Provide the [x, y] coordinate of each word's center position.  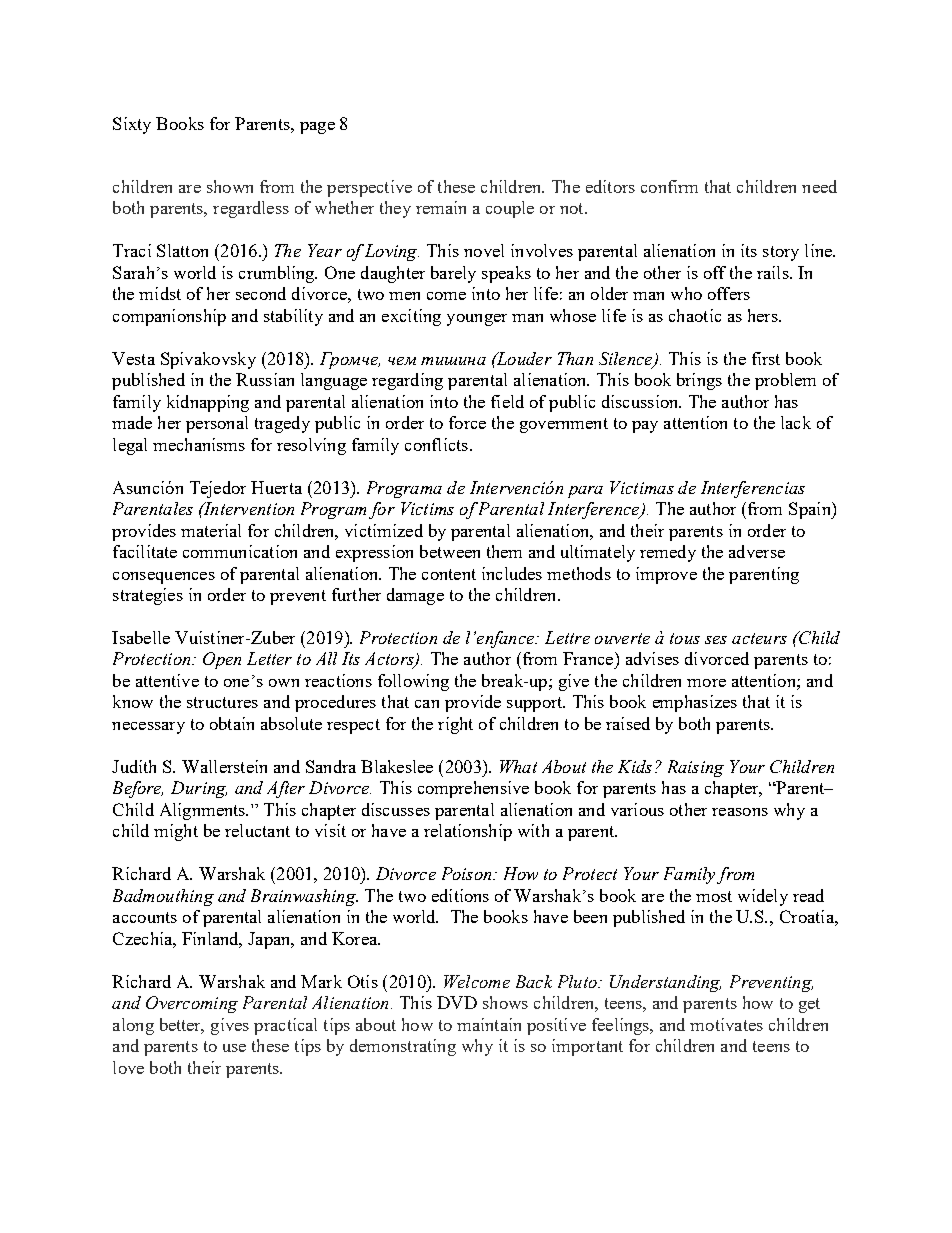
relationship [468, 832]
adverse [757, 551]
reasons [740, 812]
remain [441, 207]
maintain [489, 1024]
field [507, 401]
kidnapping [208, 403]
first [766, 358]
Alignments [203, 811]
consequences [164, 578]
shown [230, 186]
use [234, 1048]
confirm [669, 186]
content [449, 574]
